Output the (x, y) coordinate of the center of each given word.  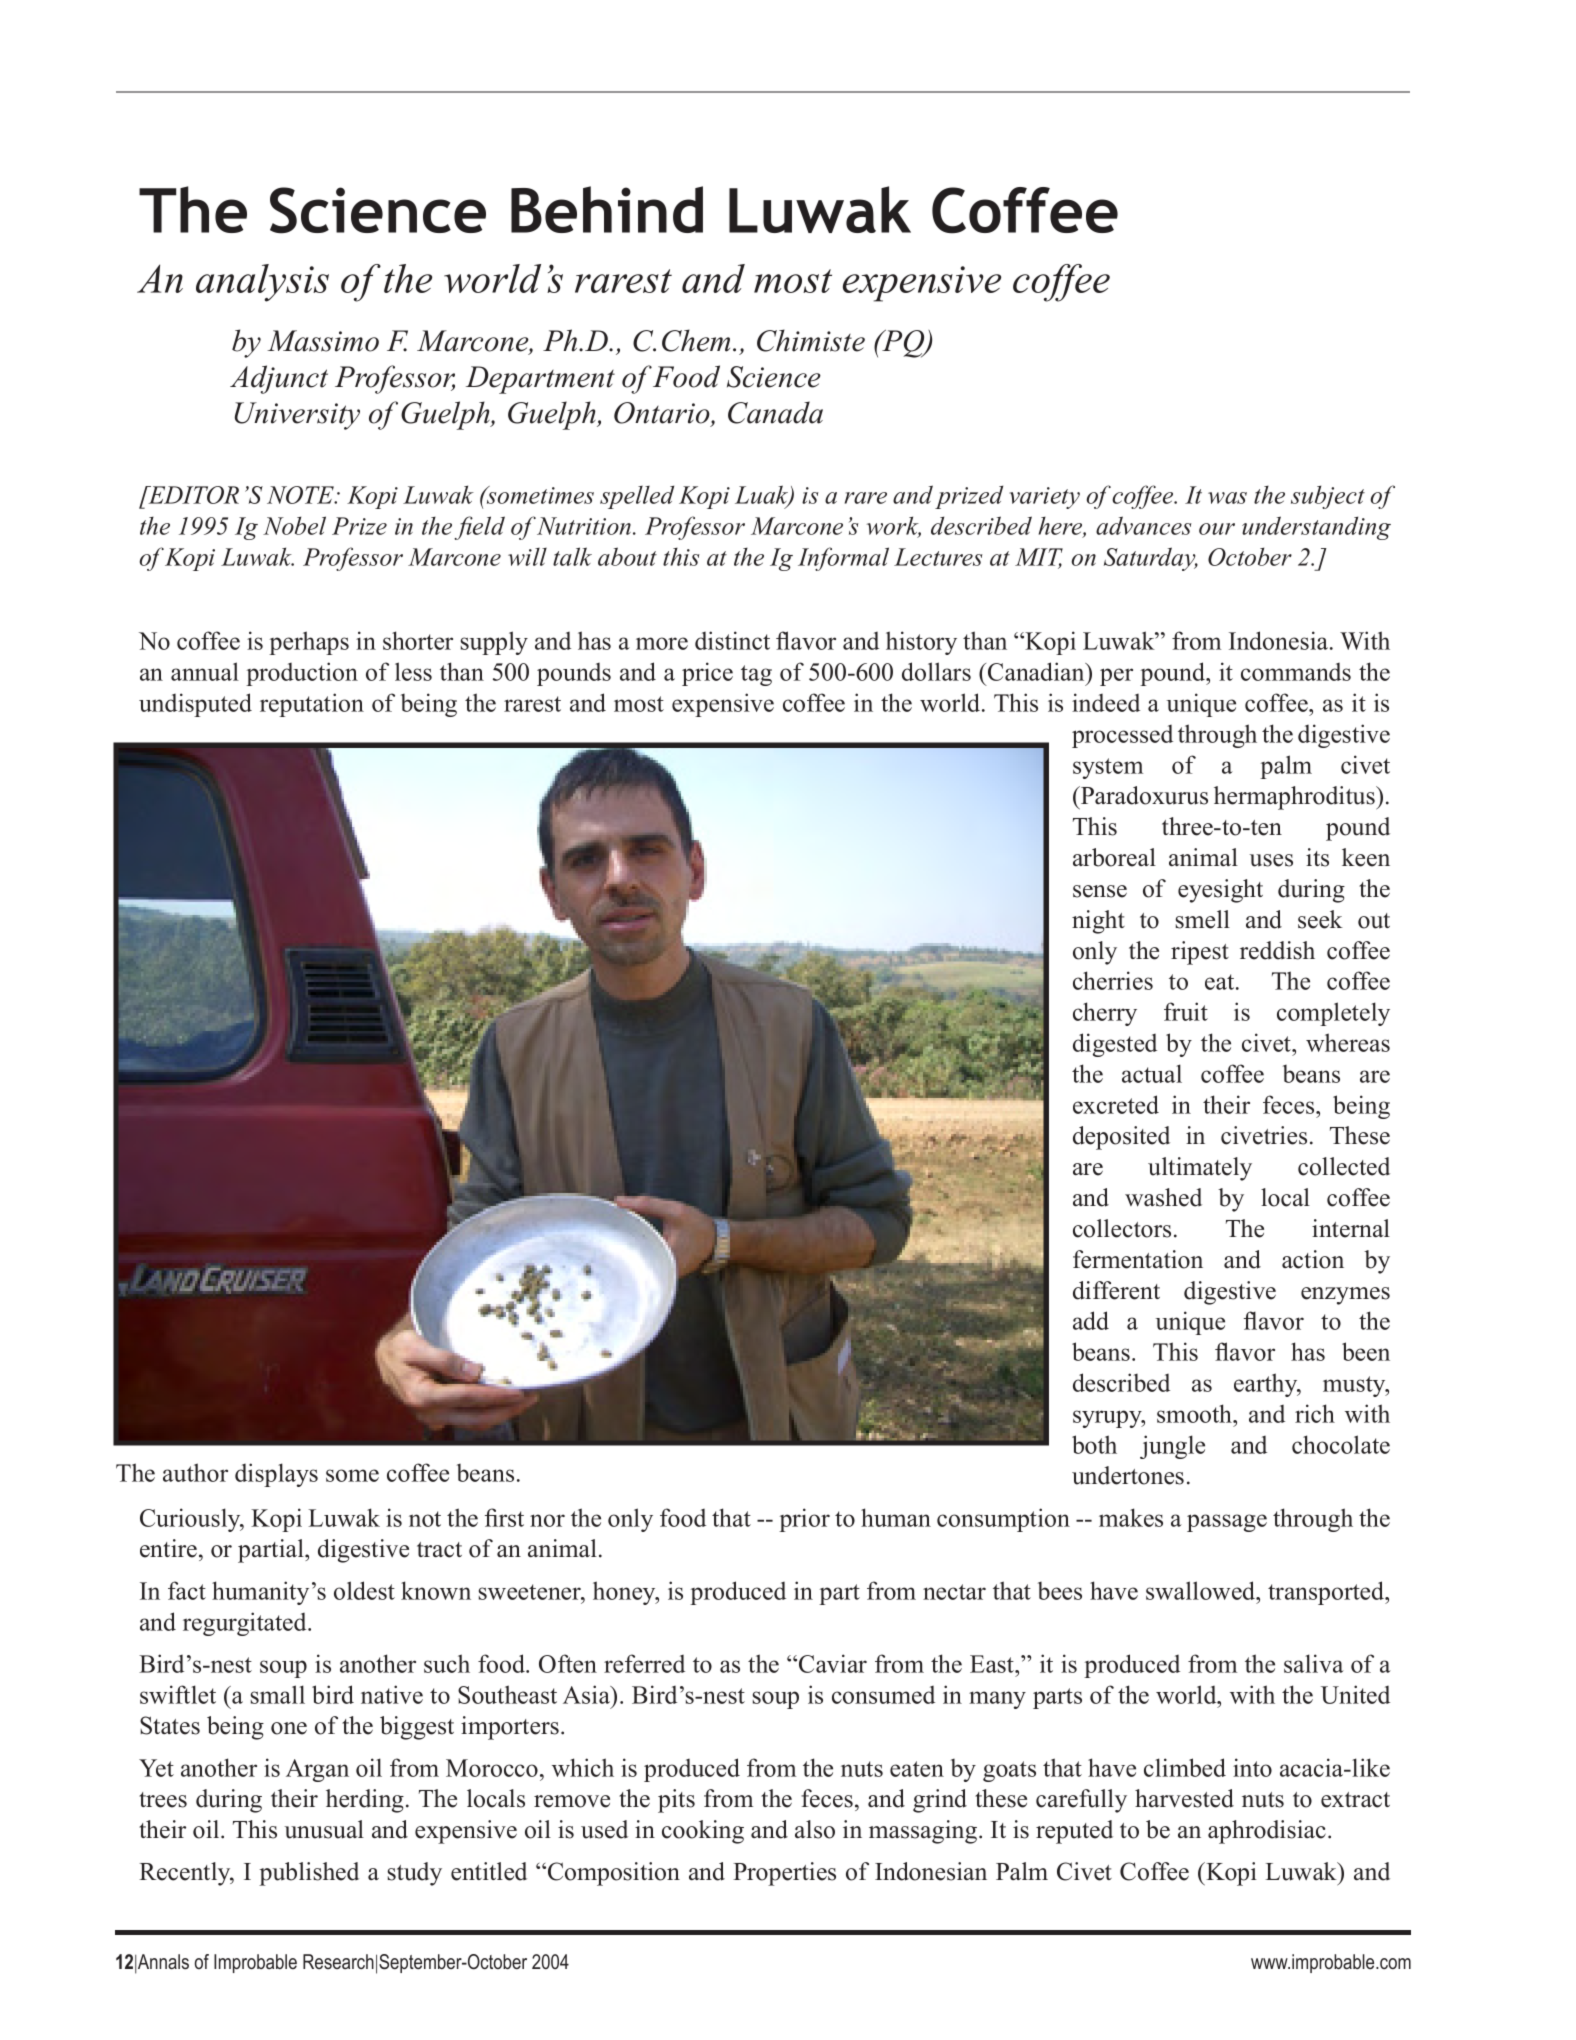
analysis (262, 283)
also (815, 1829)
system (1108, 768)
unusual (324, 1829)
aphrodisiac (1267, 1832)
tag (756, 675)
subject (1328, 497)
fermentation (1138, 1259)
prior (804, 1520)
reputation (312, 705)
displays (276, 1475)
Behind (607, 209)
